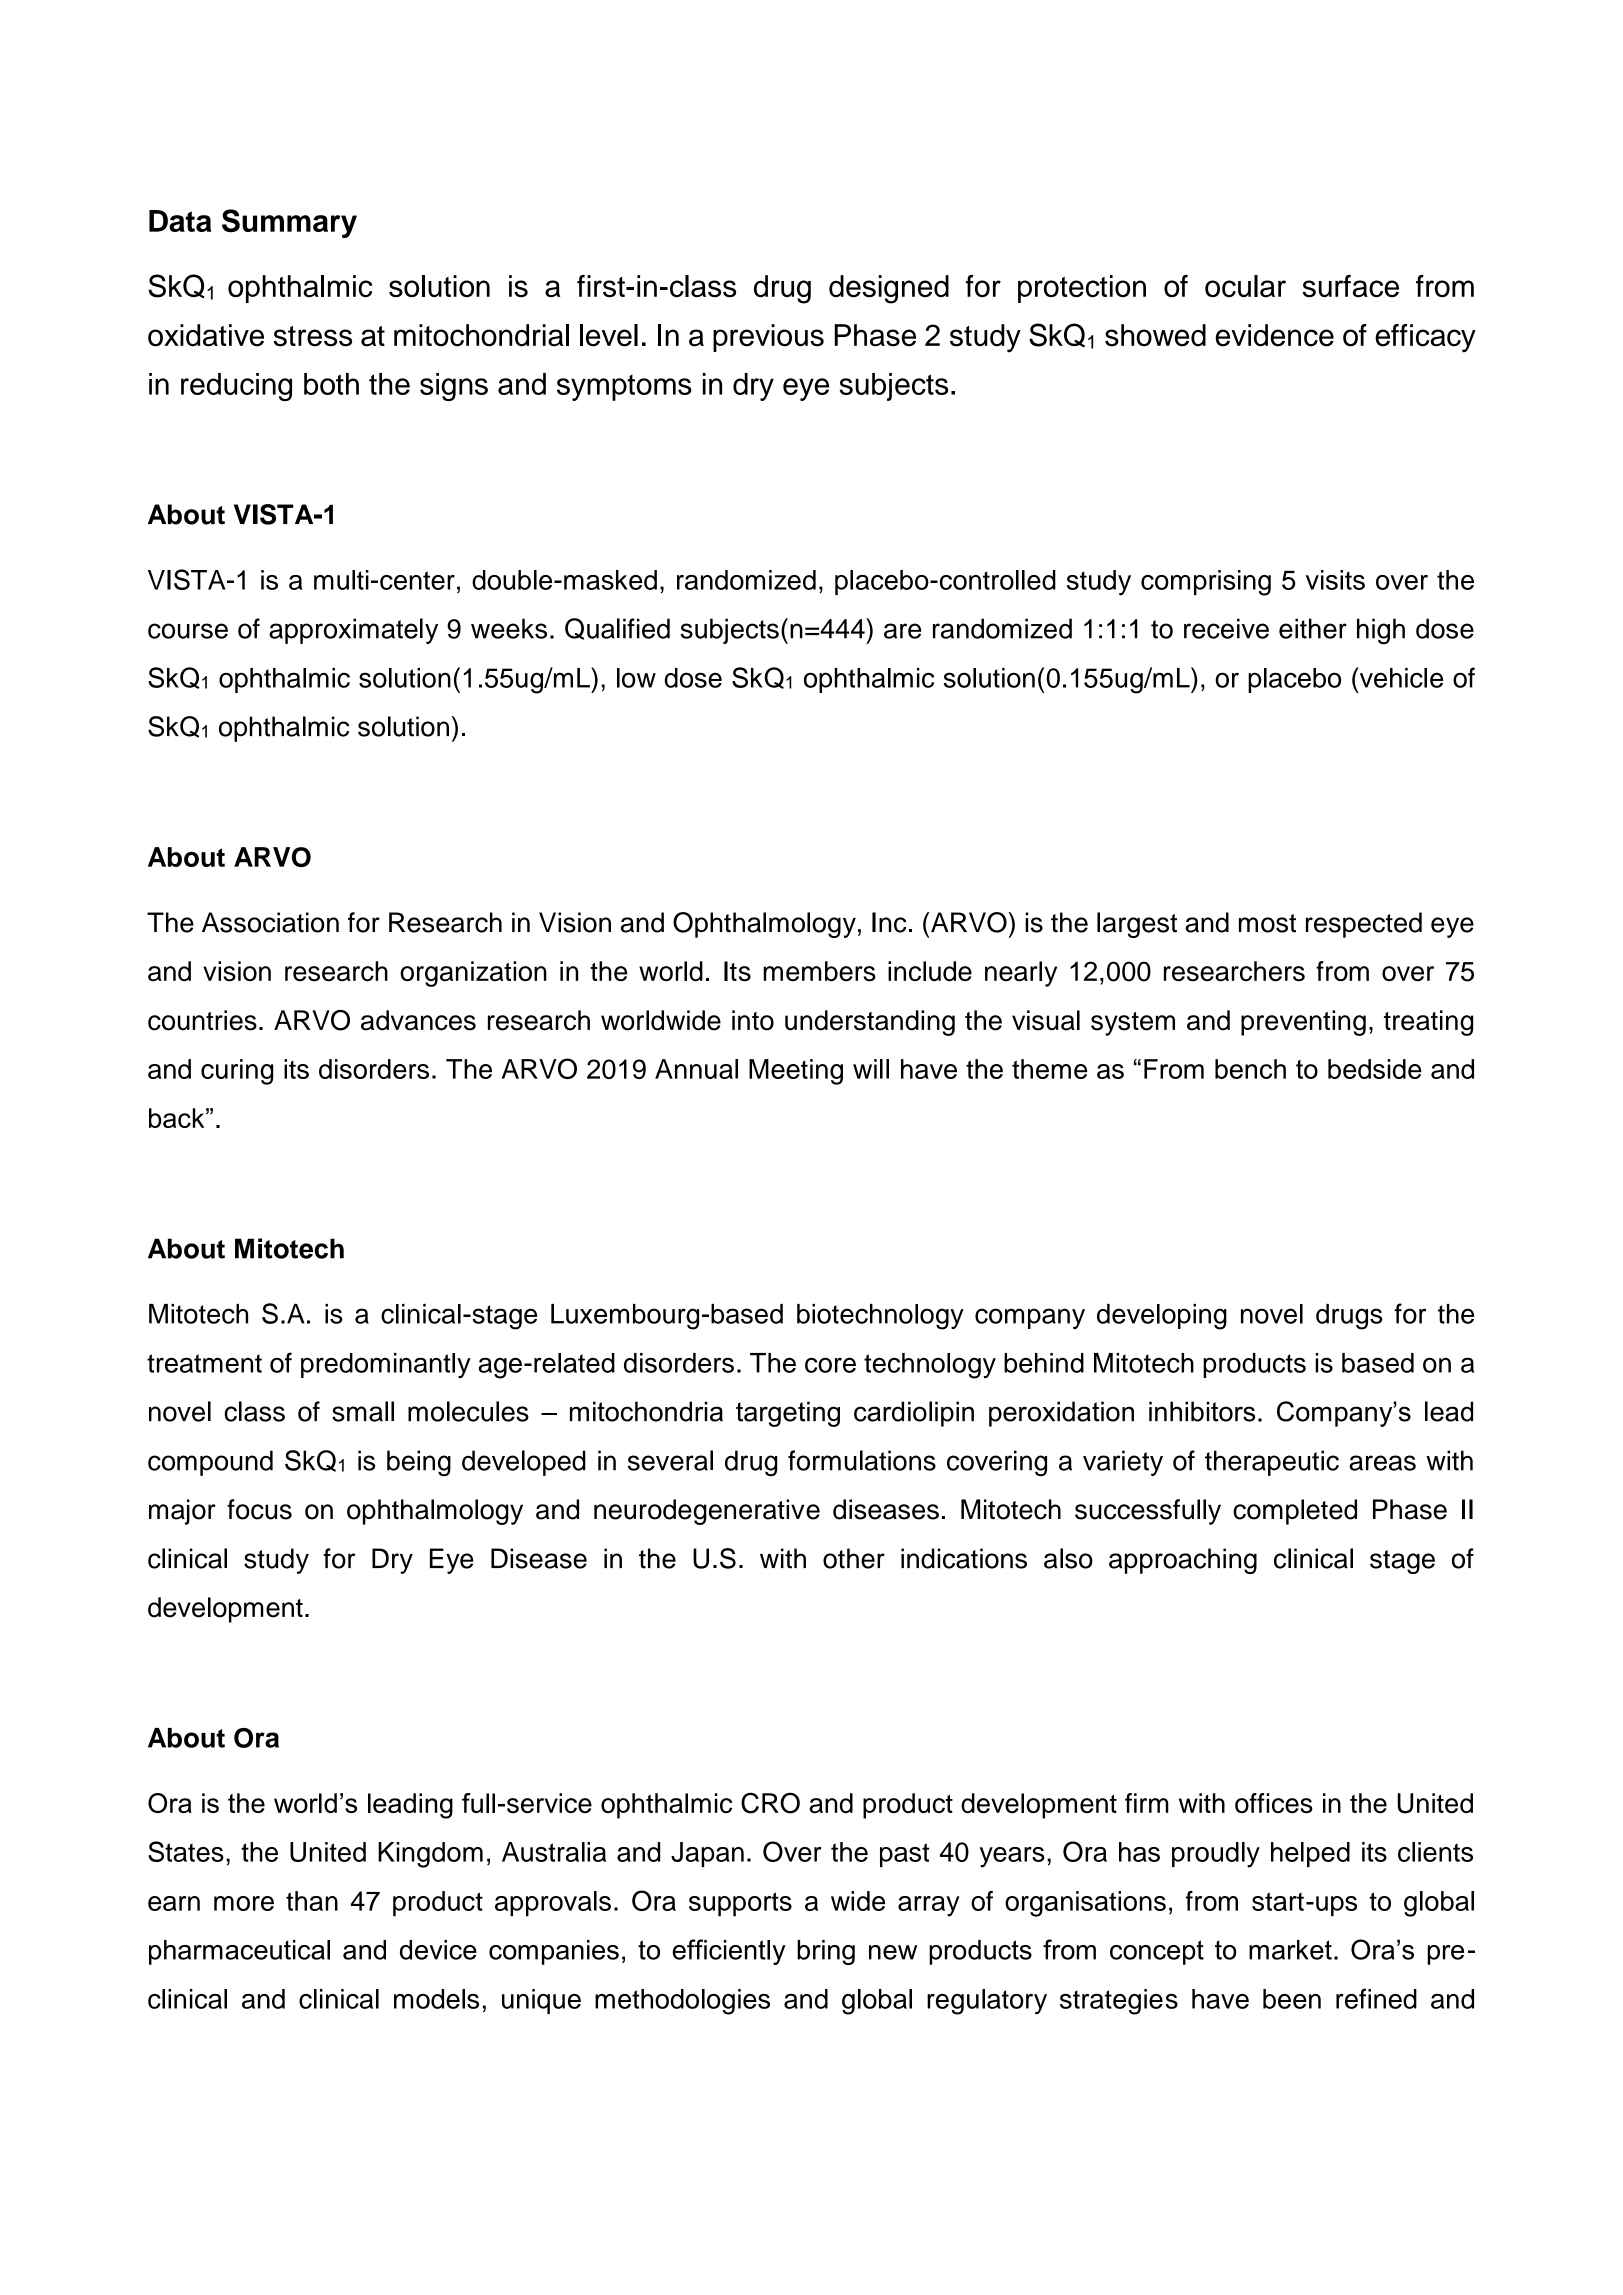 The width and height of the document is (1623, 2295). Describe the element at coordinates (1290, 1950) in the document. I see `market` at that location.
